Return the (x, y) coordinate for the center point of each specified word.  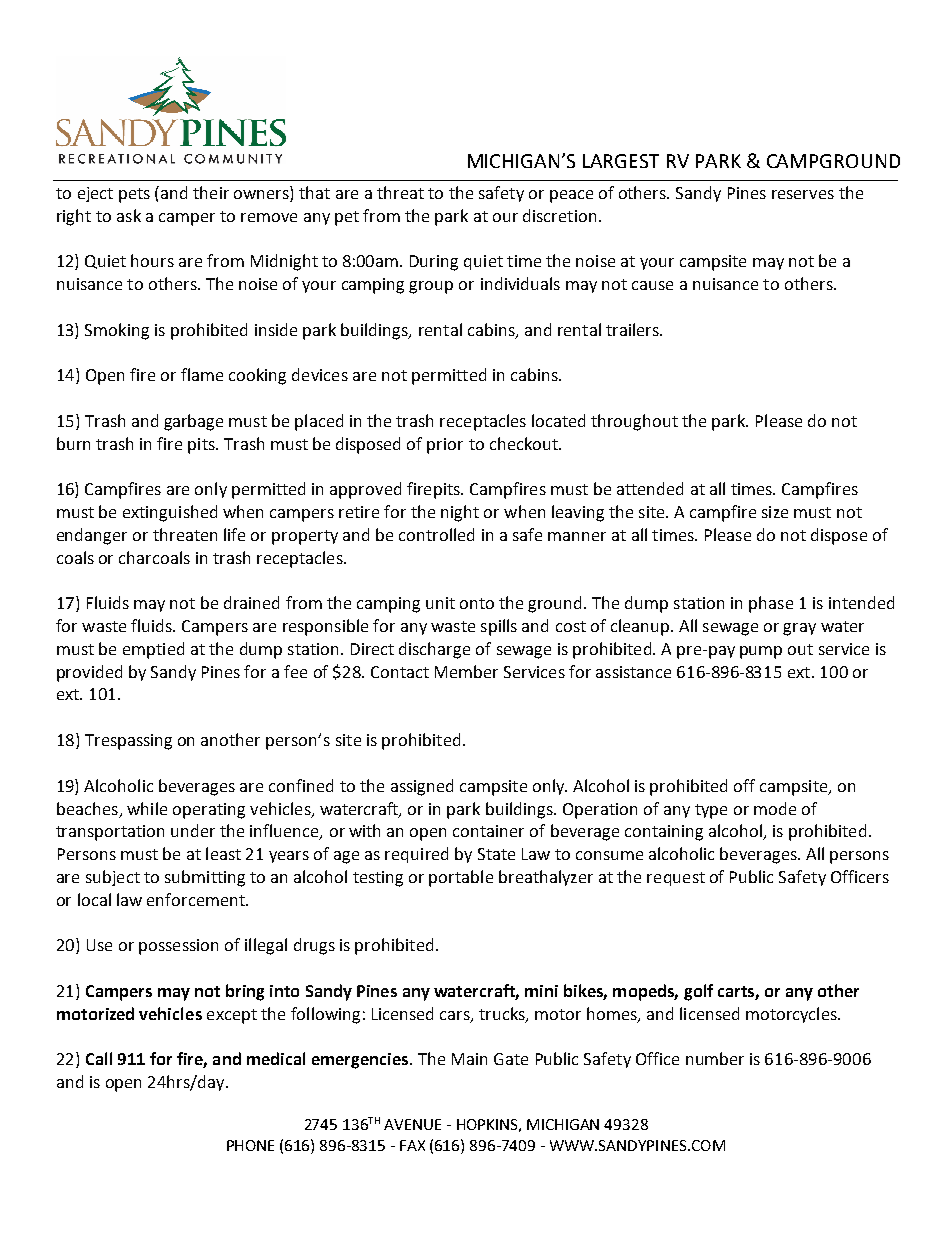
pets (134, 195)
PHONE (250, 1145)
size (775, 512)
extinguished (170, 513)
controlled (436, 534)
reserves (803, 194)
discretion (559, 215)
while (147, 808)
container (488, 831)
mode (775, 808)
